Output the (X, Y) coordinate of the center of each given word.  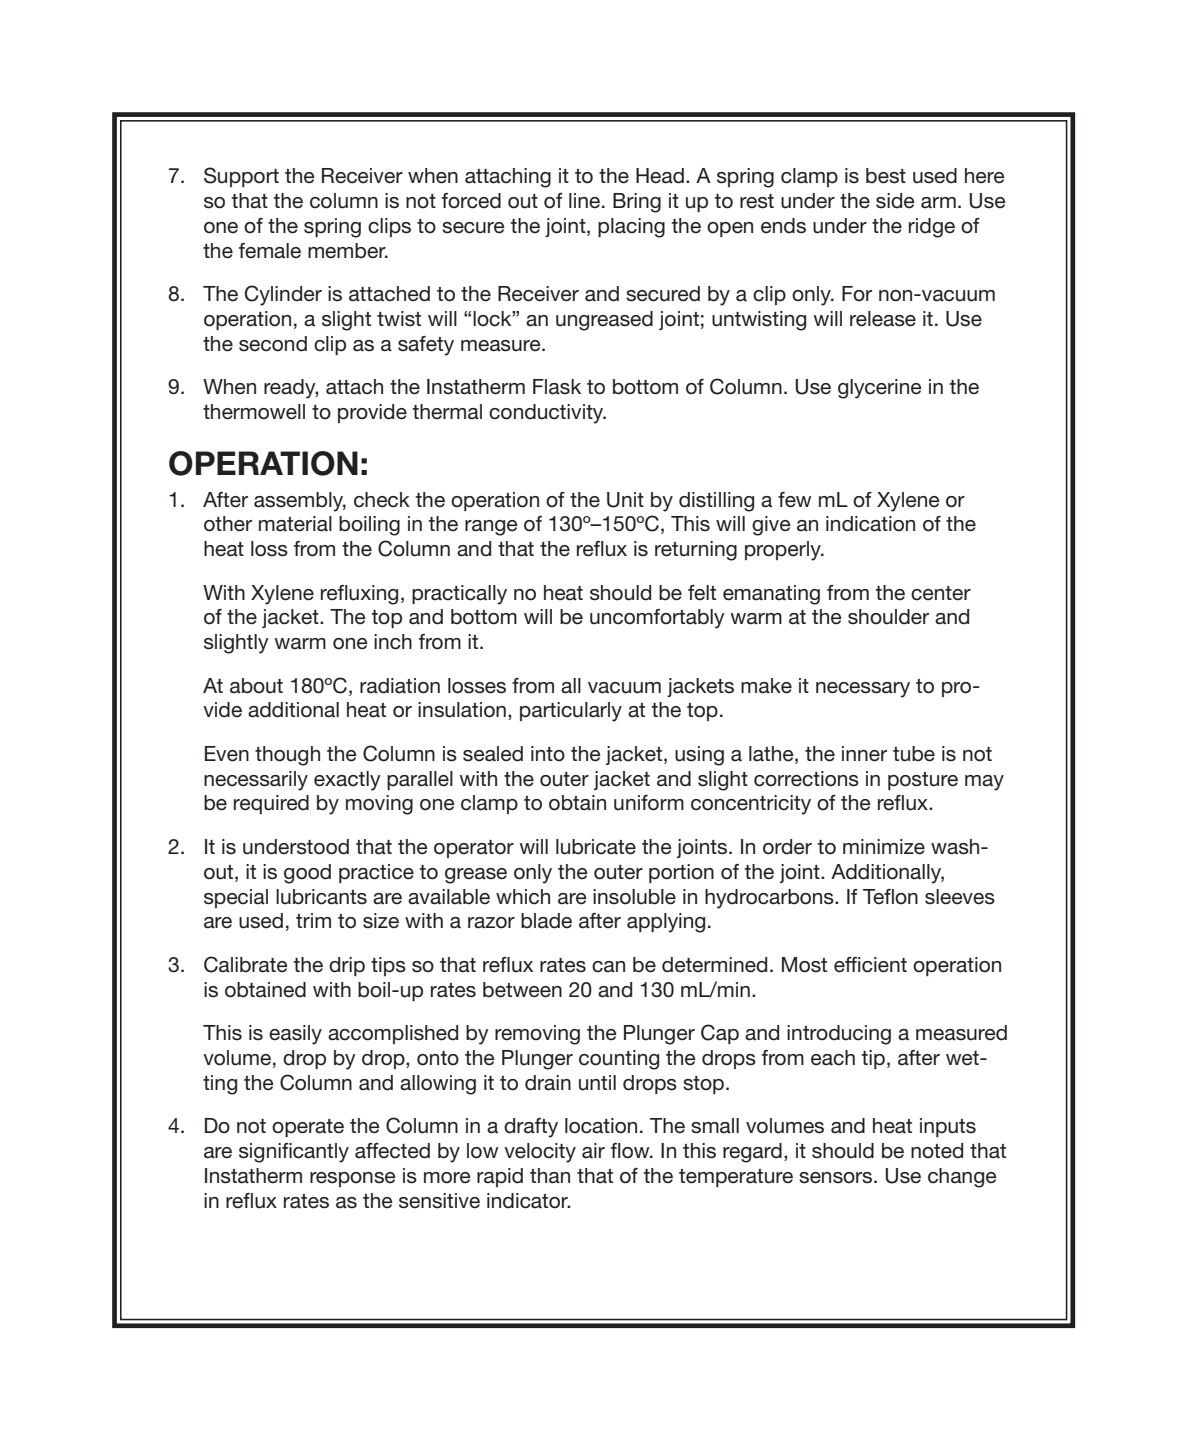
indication (870, 524)
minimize (884, 847)
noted (937, 1151)
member (348, 251)
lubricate (596, 847)
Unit (625, 500)
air (593, 1151)
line (584, 201)
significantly (294, 1153)
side (895, 201)
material (295, 524)
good (307, 874)
